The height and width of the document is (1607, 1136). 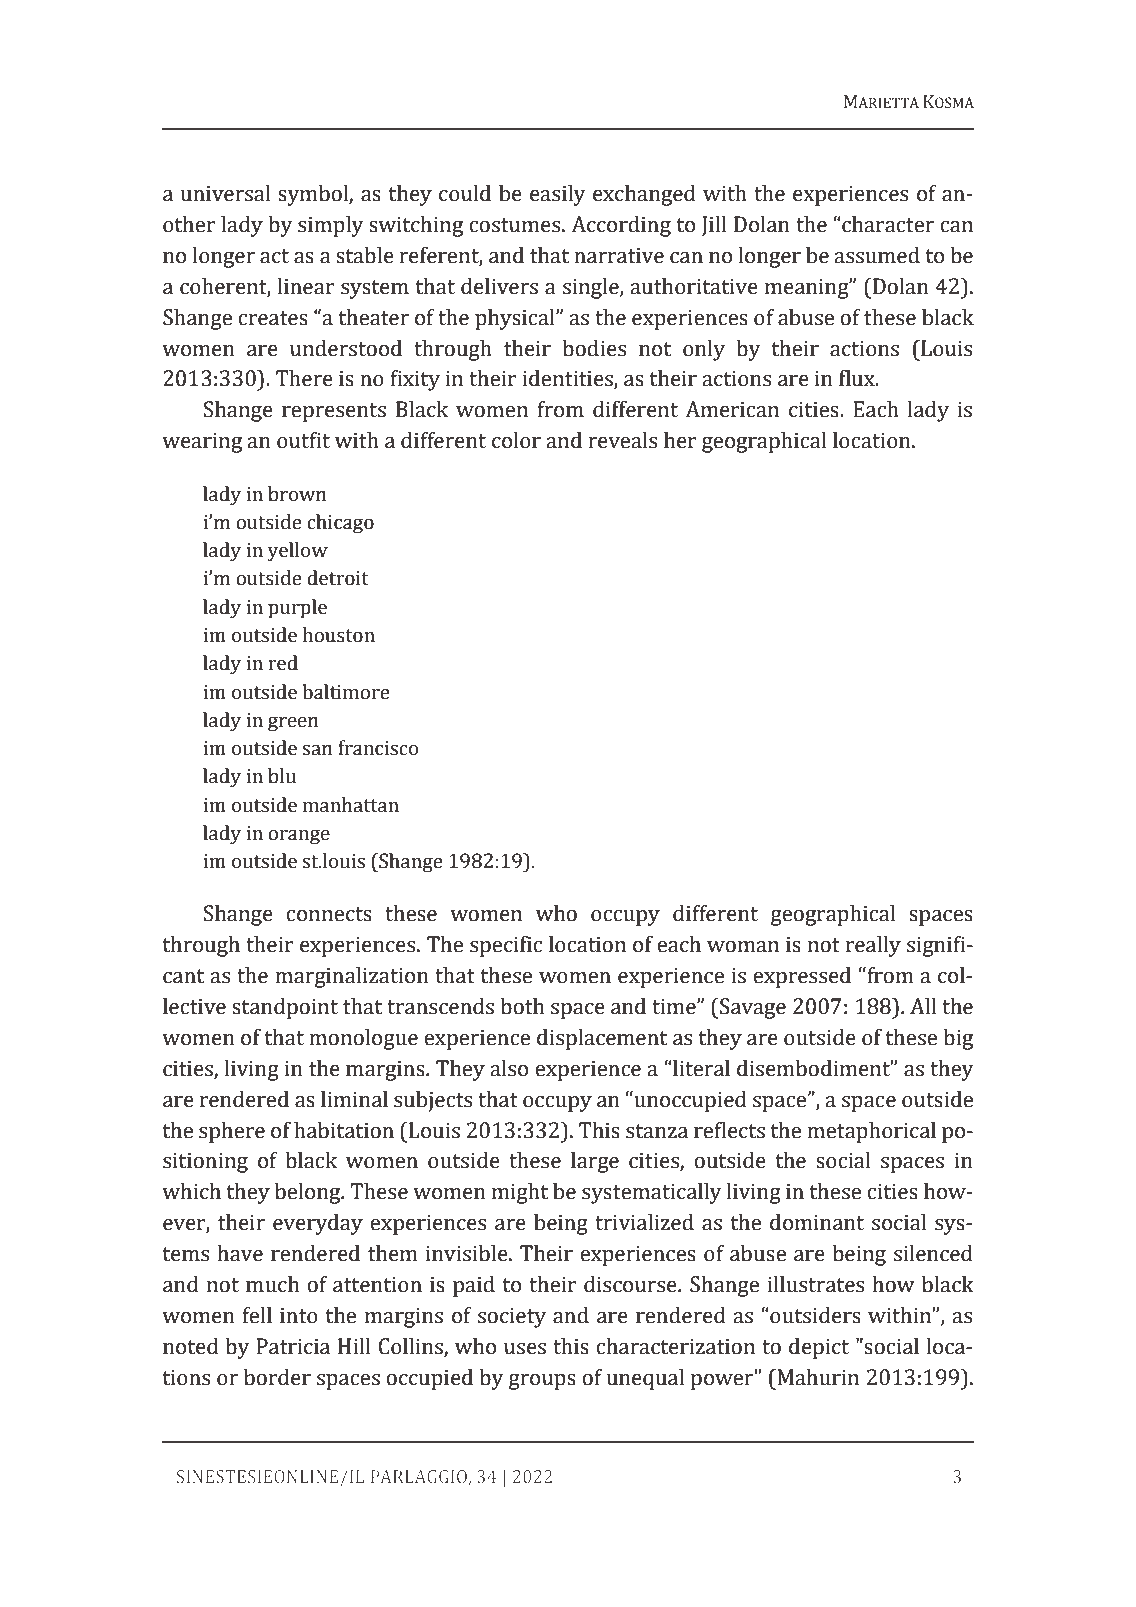 I want to click on uses, so click(x=525, y=1349).
